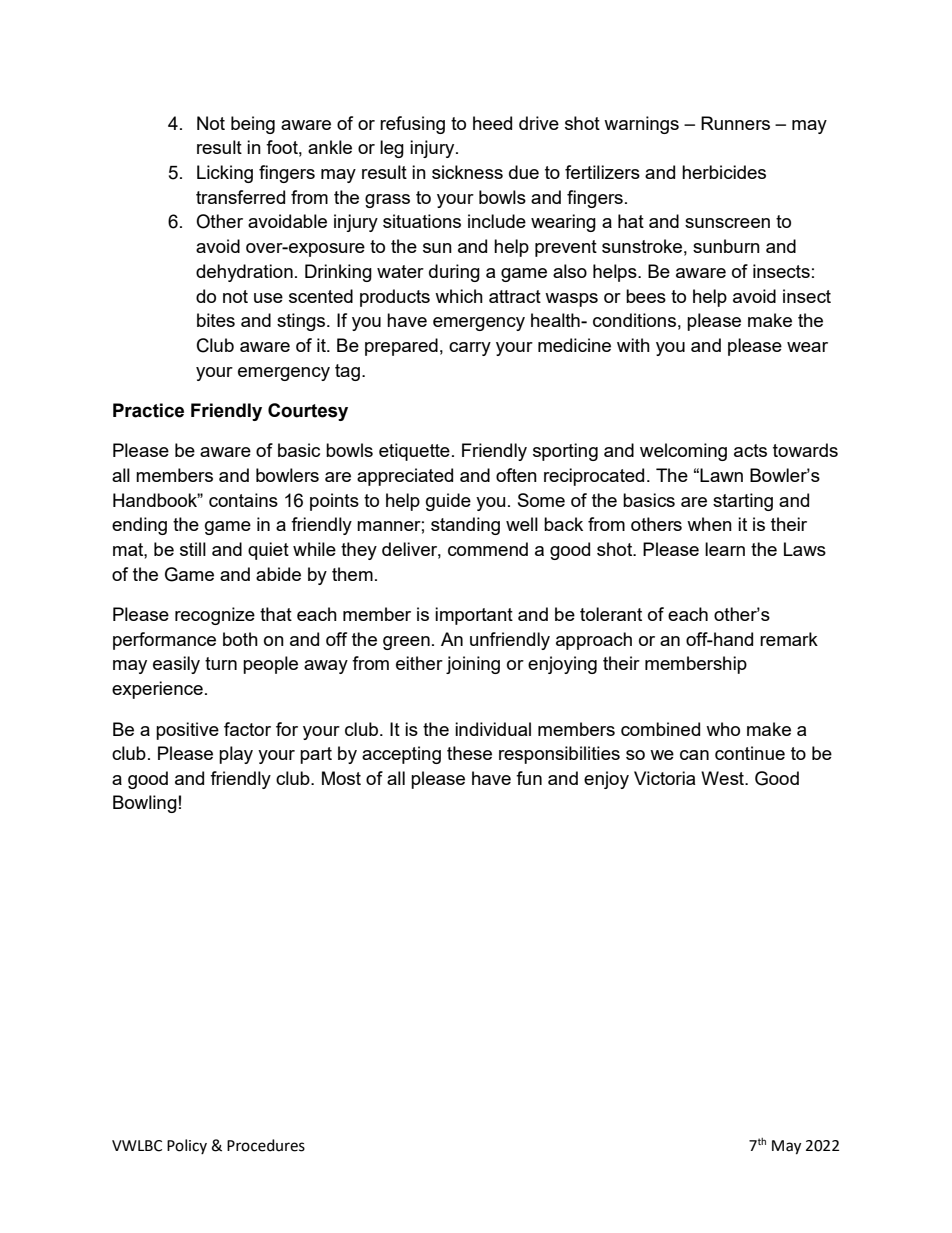 This document has width=952, height=1233. I want to click on herbicides, so click(724, 172).
